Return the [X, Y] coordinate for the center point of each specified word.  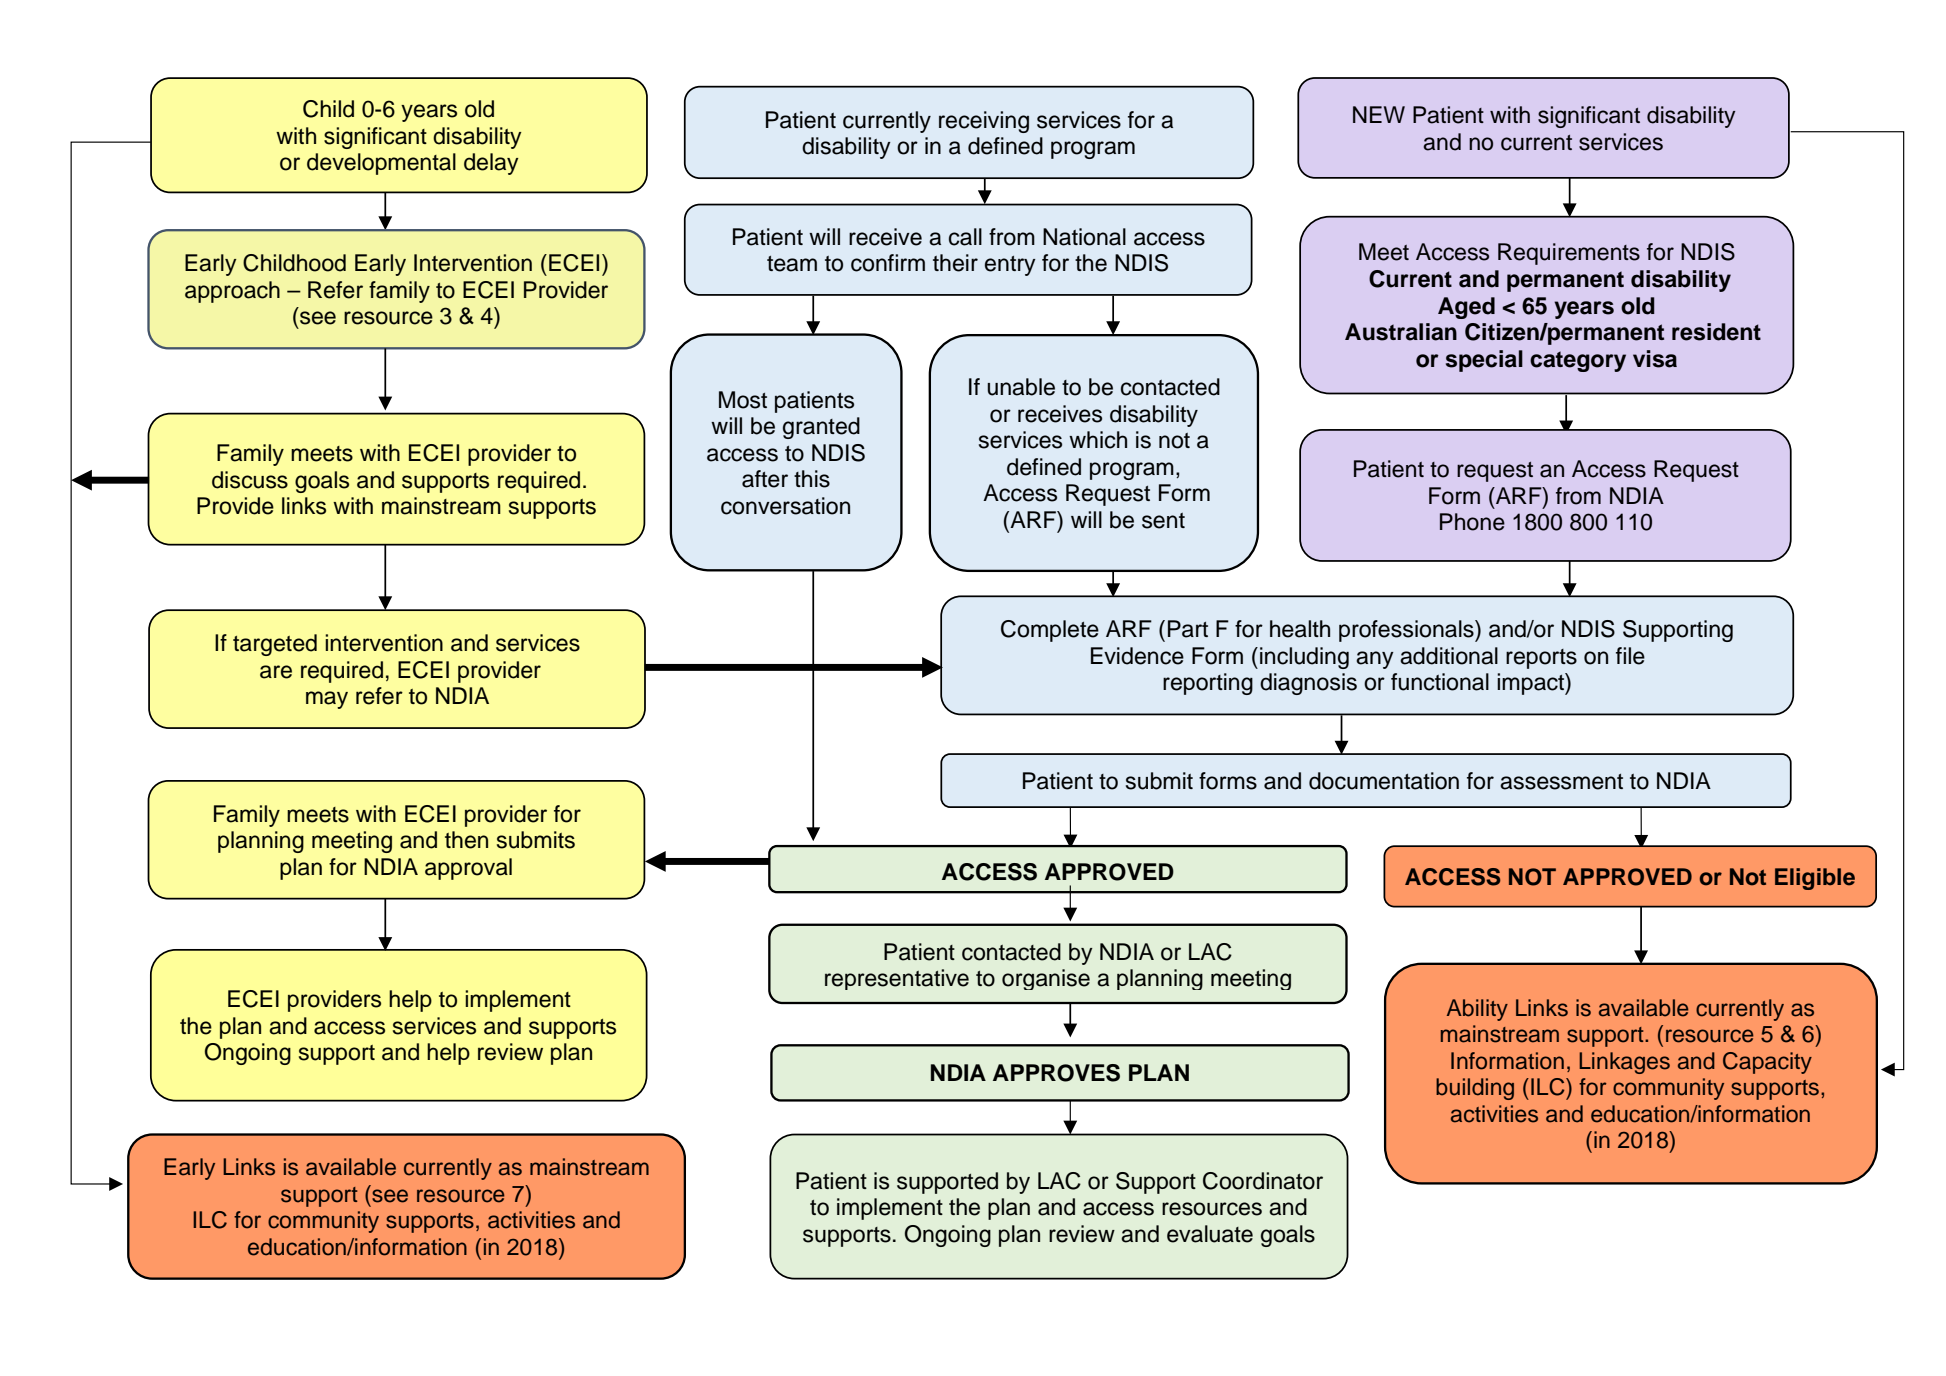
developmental [381, 164]
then [466, 840]
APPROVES [1056, 1073]
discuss [250, 480]
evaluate [1210, 1234]
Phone [1472, 522]
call [965, 237]
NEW [1379, 114]
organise [1046, 979]
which [1098, 440]
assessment [1561, 782]
